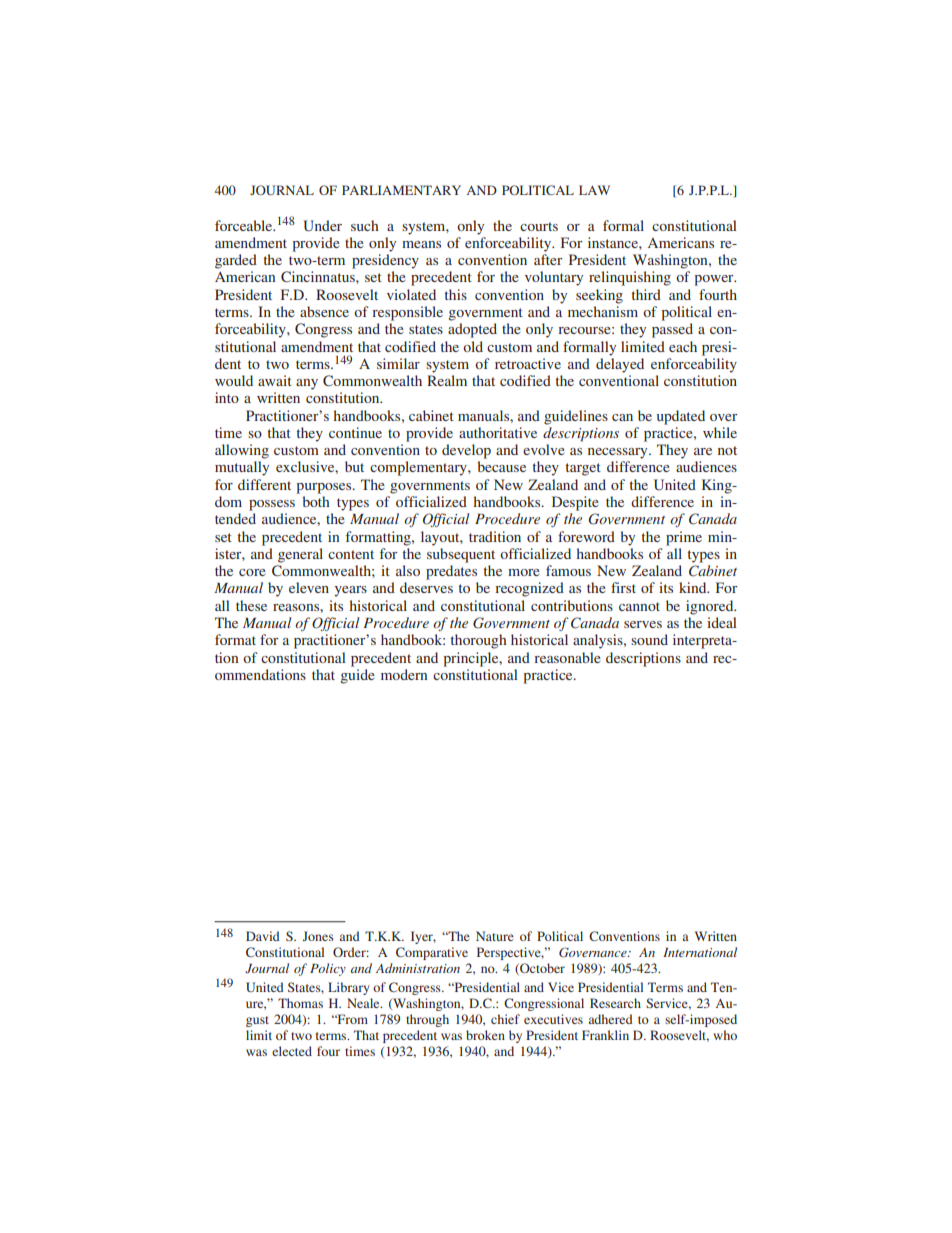  I want to click on any, so click(307, 384).
